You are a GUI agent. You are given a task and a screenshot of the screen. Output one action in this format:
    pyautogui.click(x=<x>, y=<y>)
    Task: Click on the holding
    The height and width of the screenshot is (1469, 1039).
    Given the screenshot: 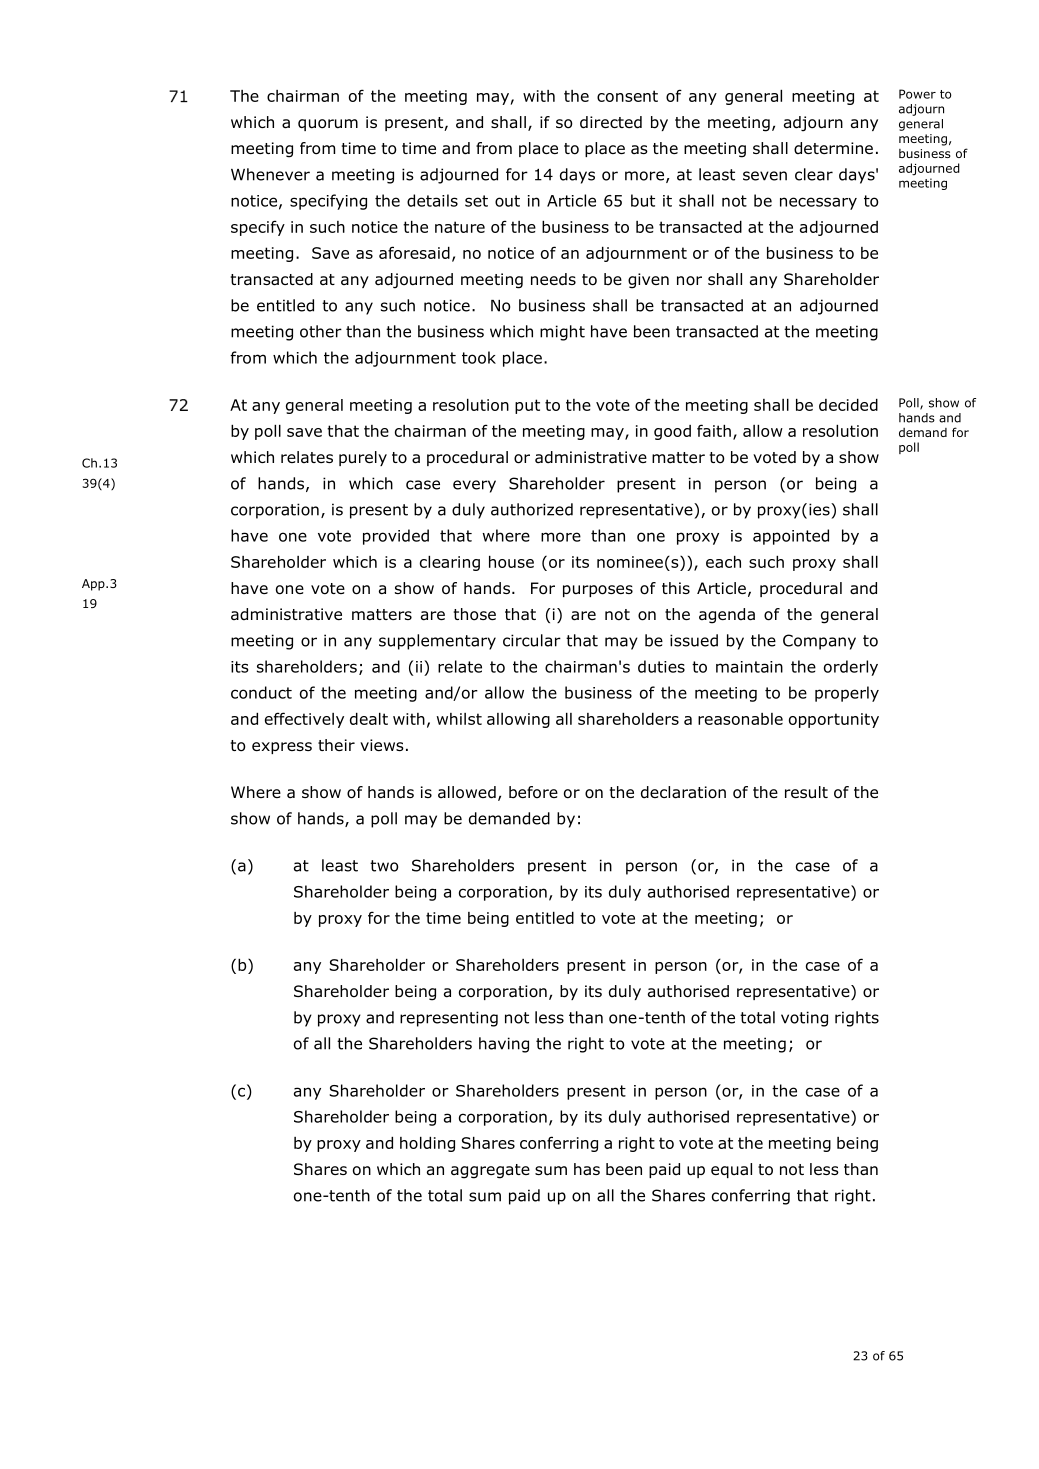 What is the action you would take?
    pyautogui.click(x=427, y=1144)
